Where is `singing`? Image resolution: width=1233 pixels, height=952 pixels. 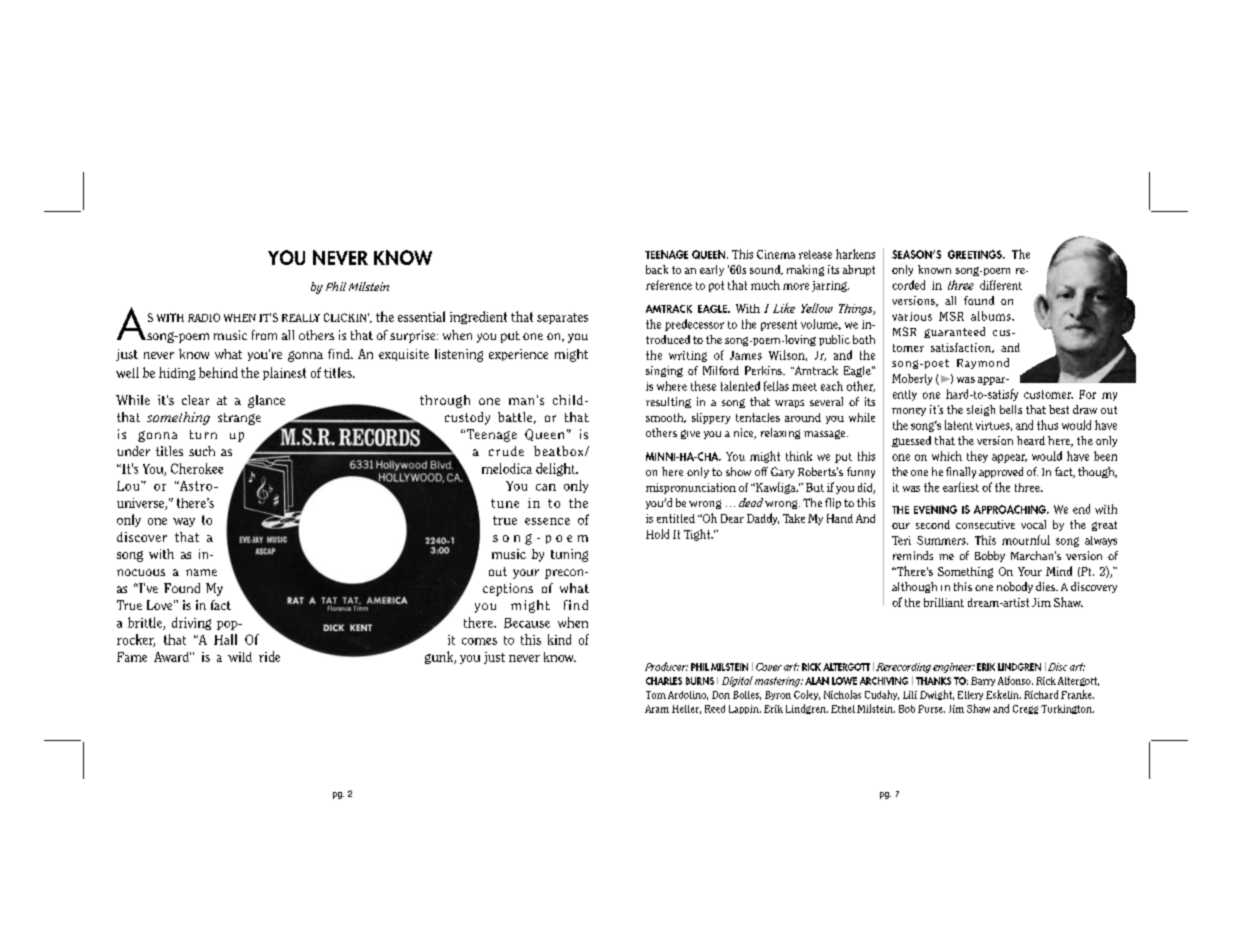
singing is located at coordinates (664, 371).
